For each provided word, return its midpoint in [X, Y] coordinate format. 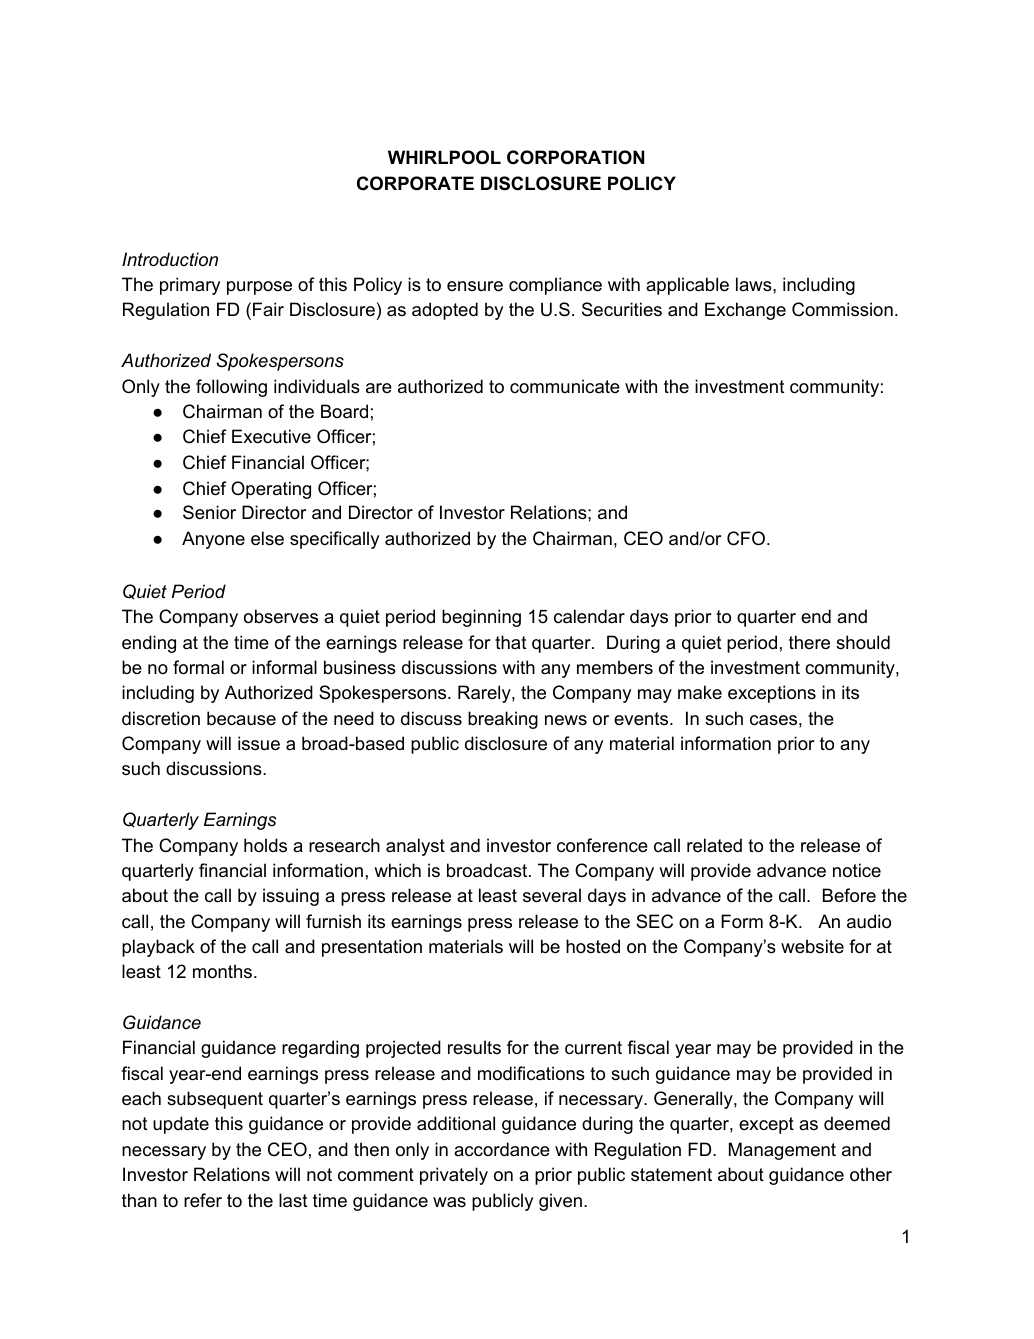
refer [203, 1200]
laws [755, 284]
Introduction [170, 259]
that [511, 642]
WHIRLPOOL [444, 157]
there [809, 642]
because [241, 718]
